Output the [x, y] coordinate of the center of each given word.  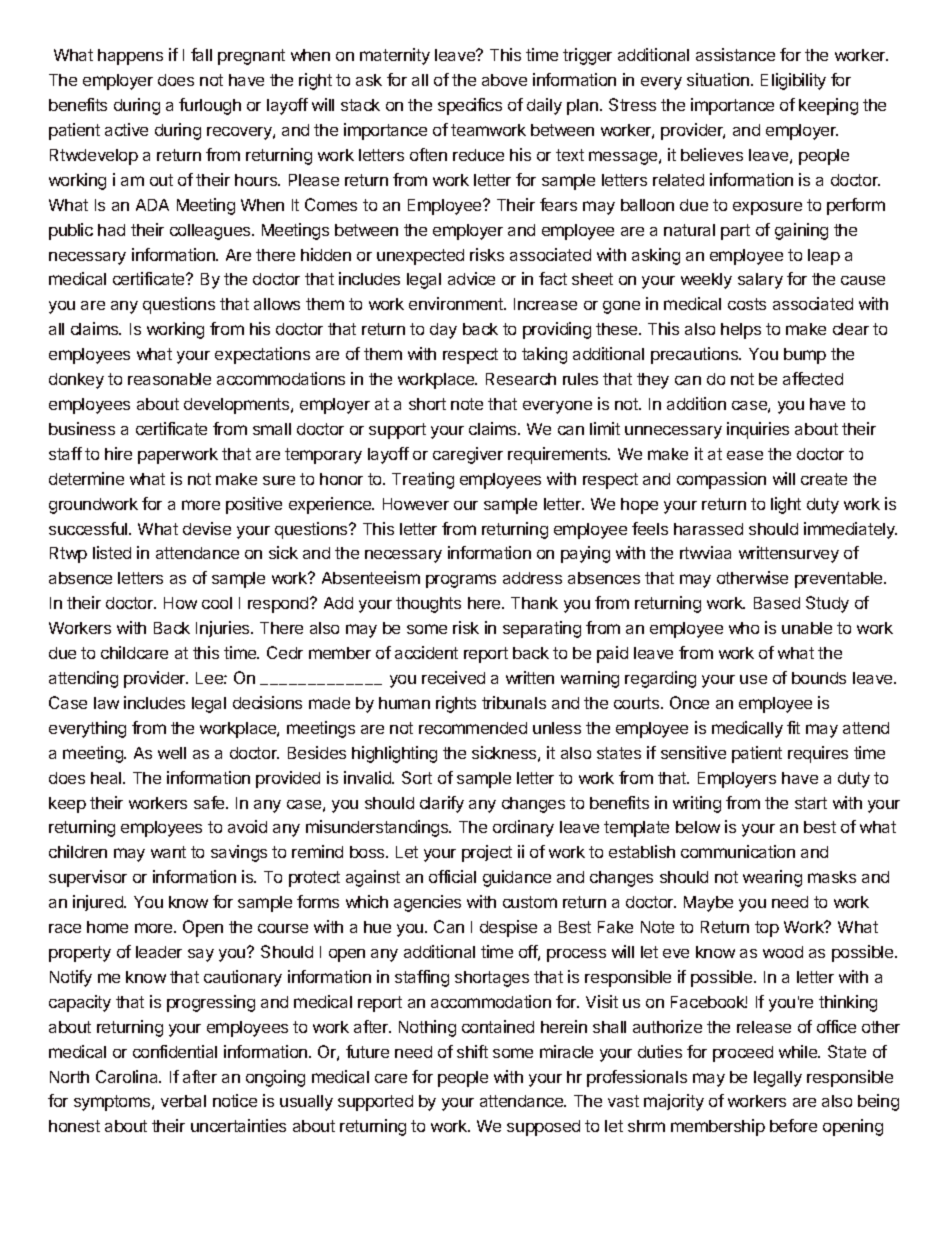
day [443, 331]
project [487, 853]
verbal [183, 1101]
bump [805, 356]
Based [777, 603]
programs [461, 581]
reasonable [169, 379]
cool [217, 603]
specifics [470, 106]
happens [130, 57]
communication [738, 851]
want [168, 852]
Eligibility [793, 81]
